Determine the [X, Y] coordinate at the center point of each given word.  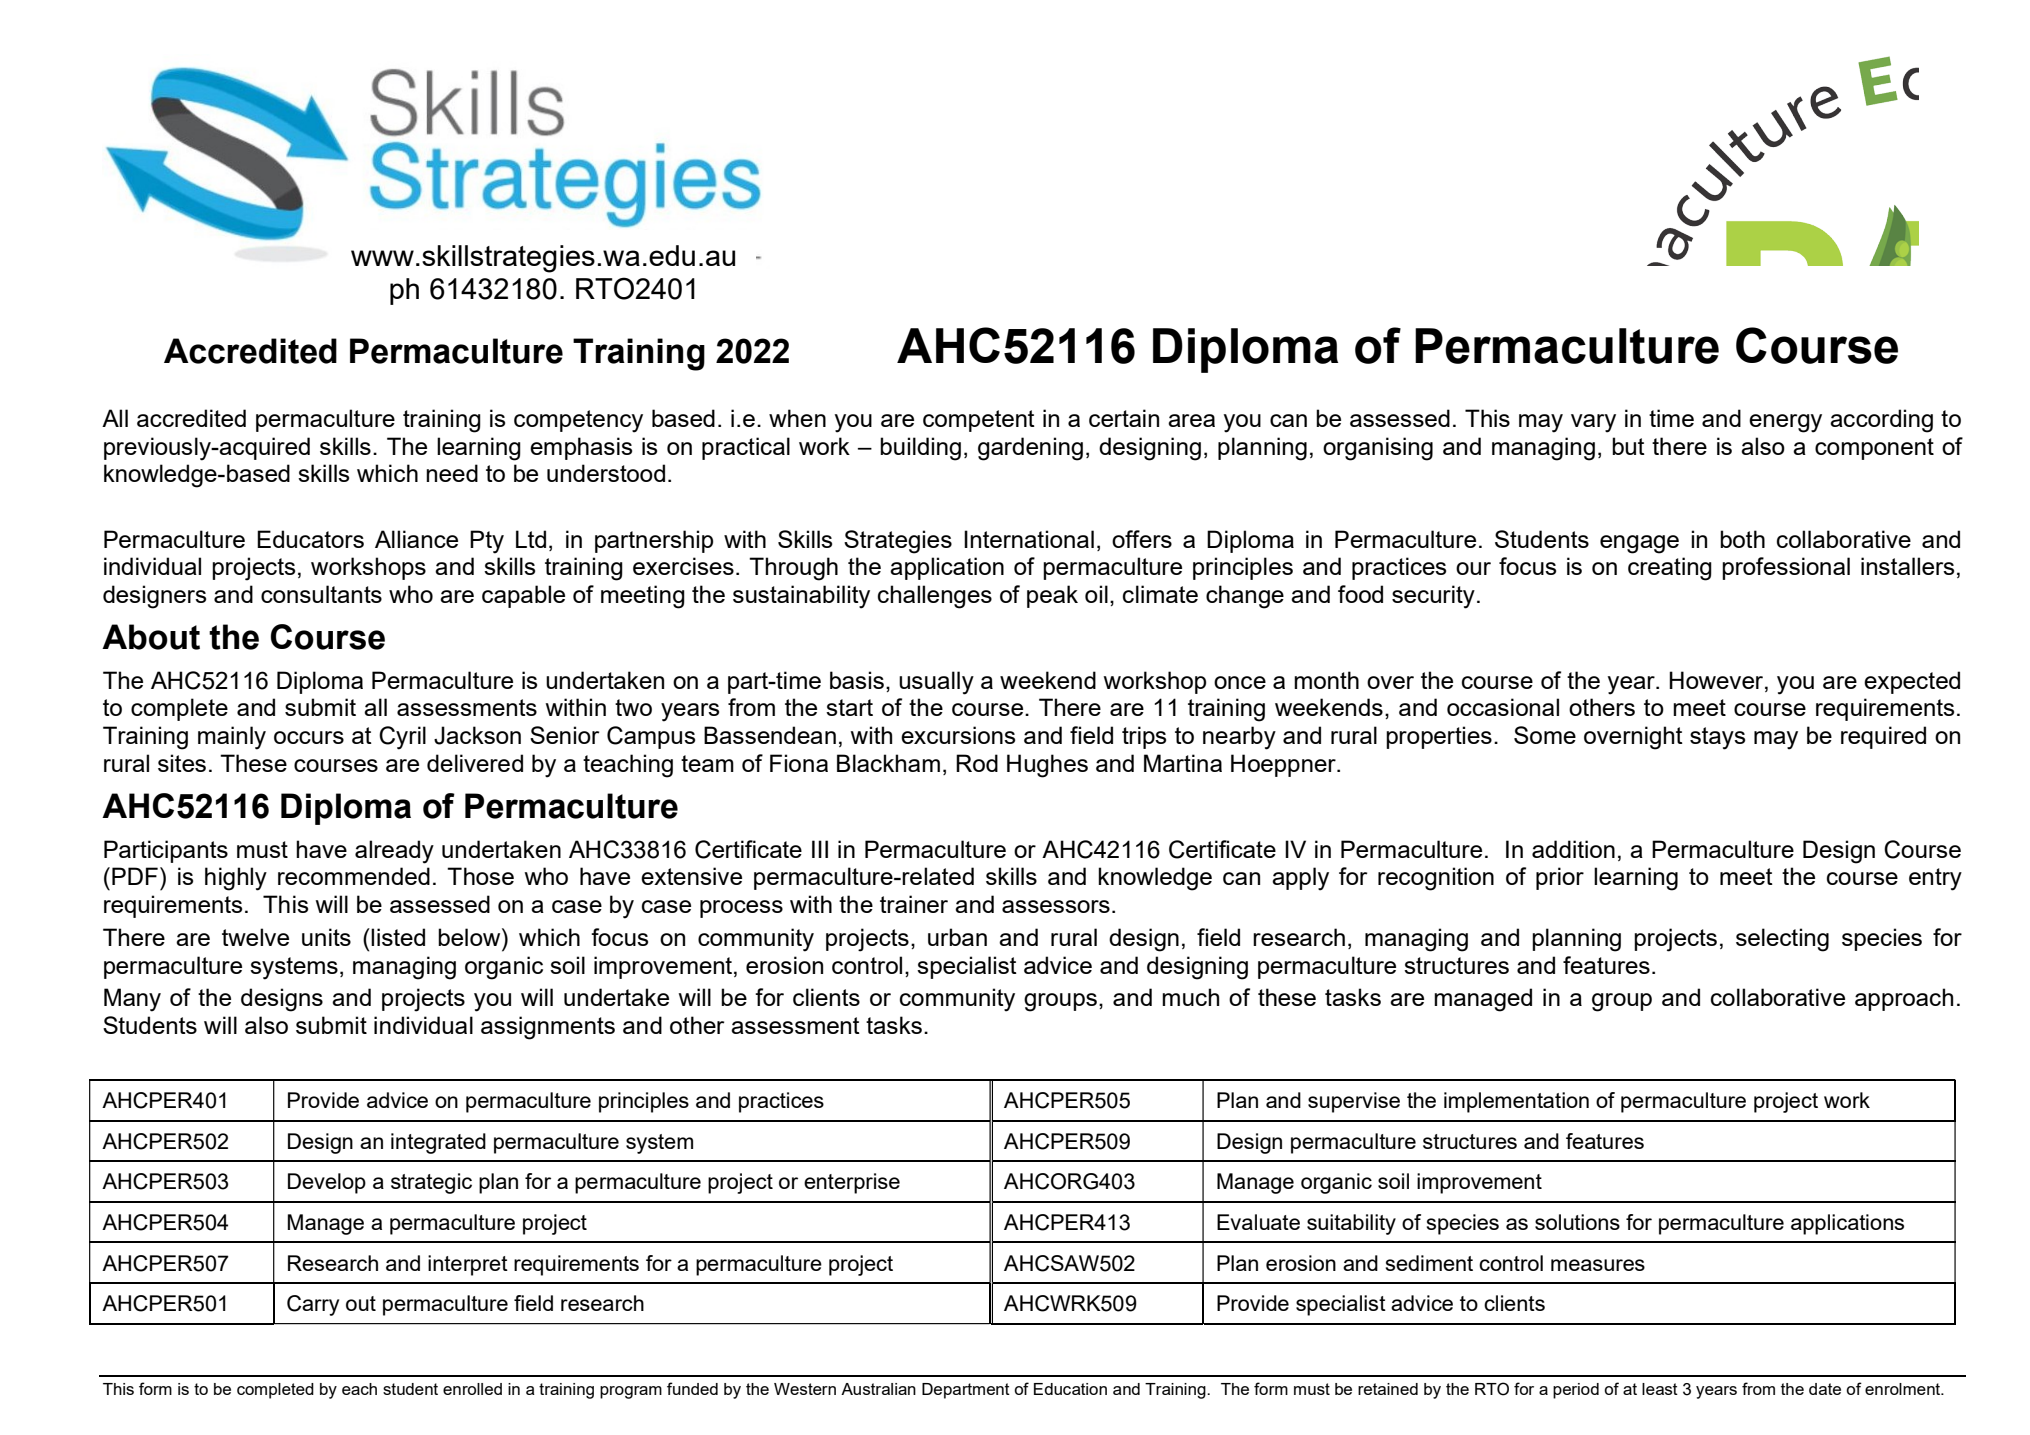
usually [936, 683]
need [452, 473]
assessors [1056, 906]
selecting [1782, 940]
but [1628, 446]
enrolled [472, 1389]
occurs [309, 737]
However [1717, 680]
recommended [354, 876]
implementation [1516, 1102]
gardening [1030, 449]
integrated [438, 1143]
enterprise [852, 1183]
